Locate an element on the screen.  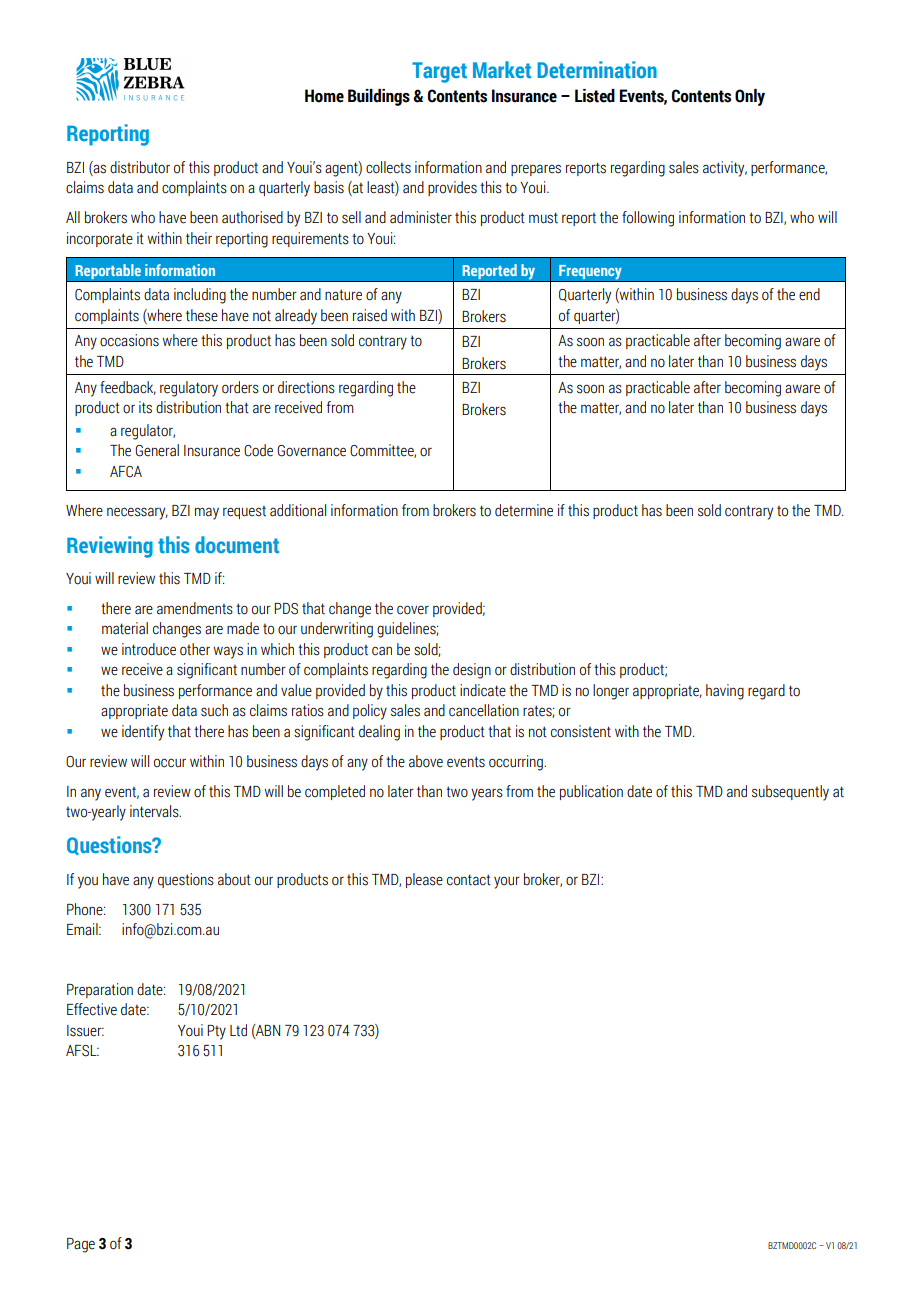
Only is located at coordinates (750, 97).
